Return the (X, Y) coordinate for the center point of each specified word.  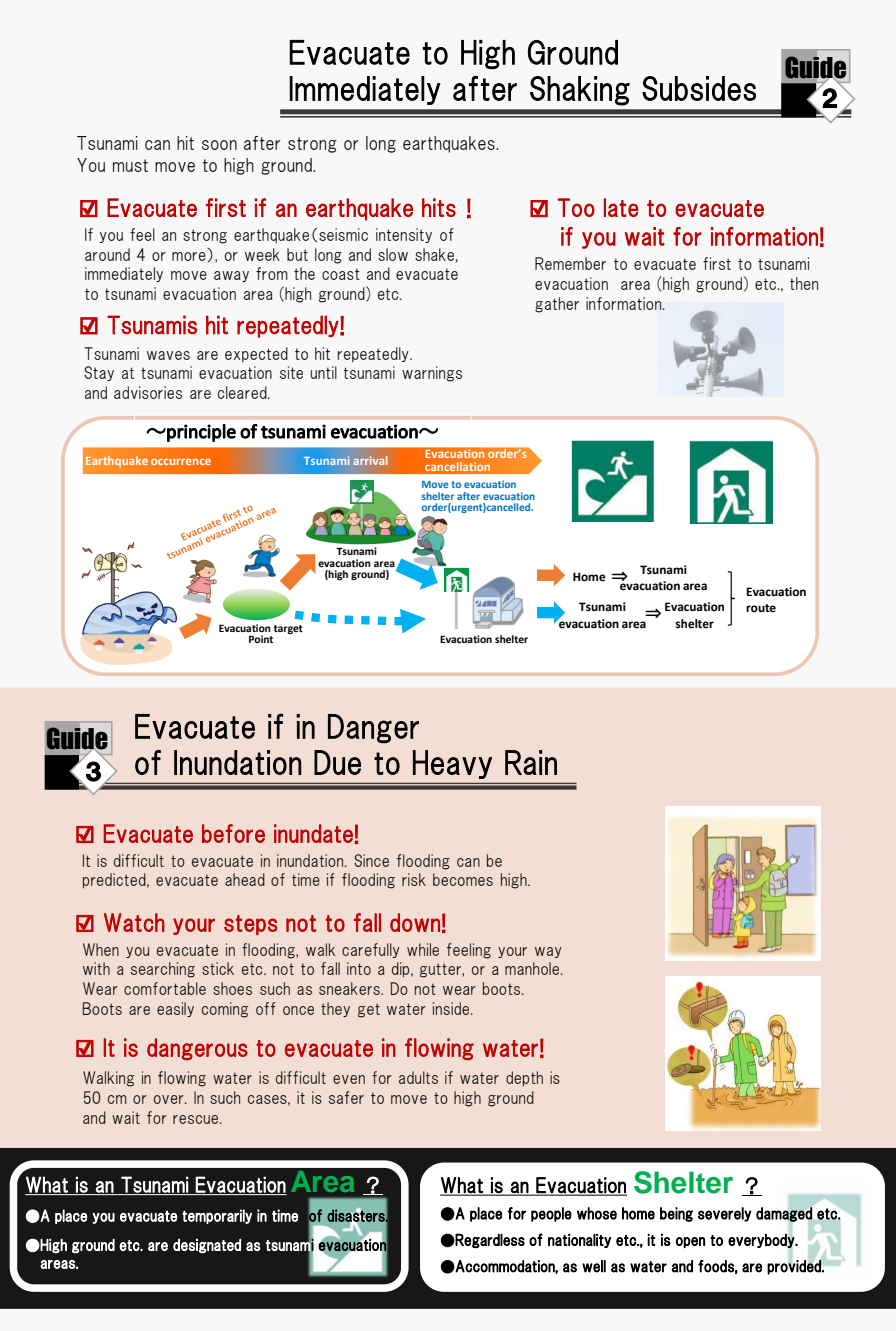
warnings (432, 374)
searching (163, 970)
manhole (533, 968)
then (804, 283)
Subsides (699, 88)
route (761, 608)
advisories (148, 392)
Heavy (452, 764)
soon (219, 145)
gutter (441, 970)
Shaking (580, 91)
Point (261, 639)
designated (207, 1246)
